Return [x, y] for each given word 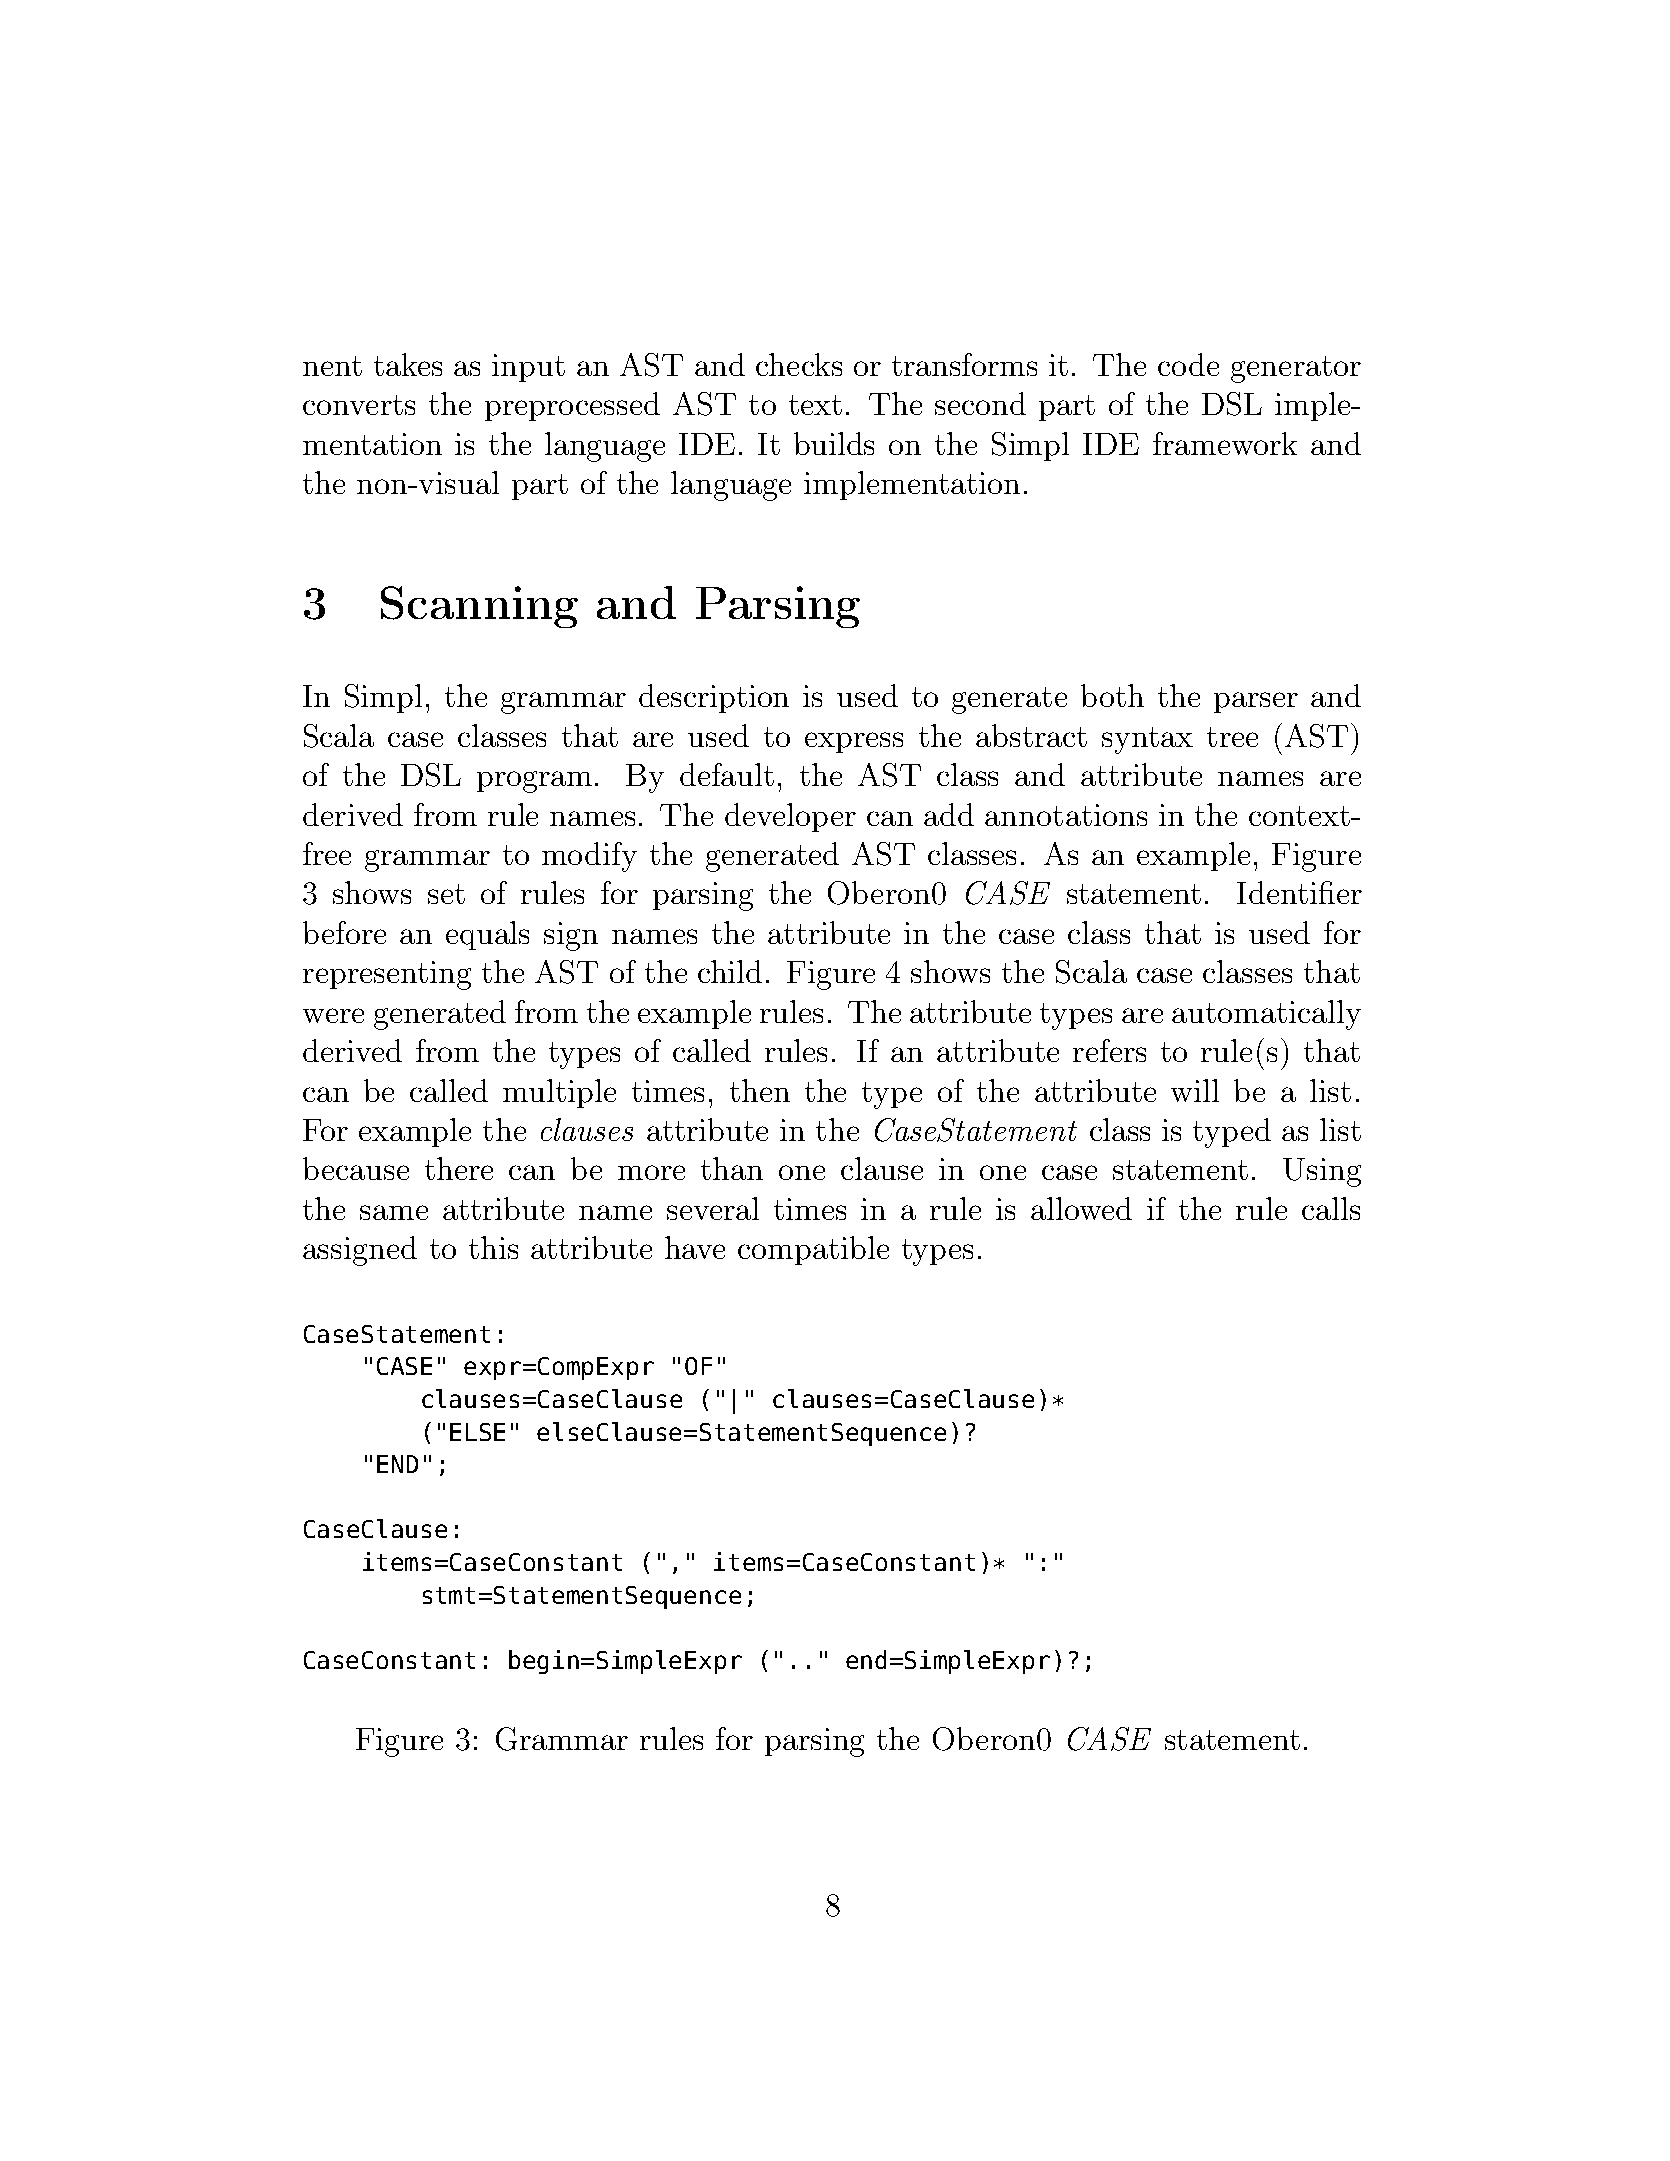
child [730, 971]
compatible [813, 1250]
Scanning [479, 607]
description [714, 698]
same [394, 1212]
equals [487, 935]
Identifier [1299, 892]
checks [799, 364]
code [1188, 364]
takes [408, 364]
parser [1256, 702]
